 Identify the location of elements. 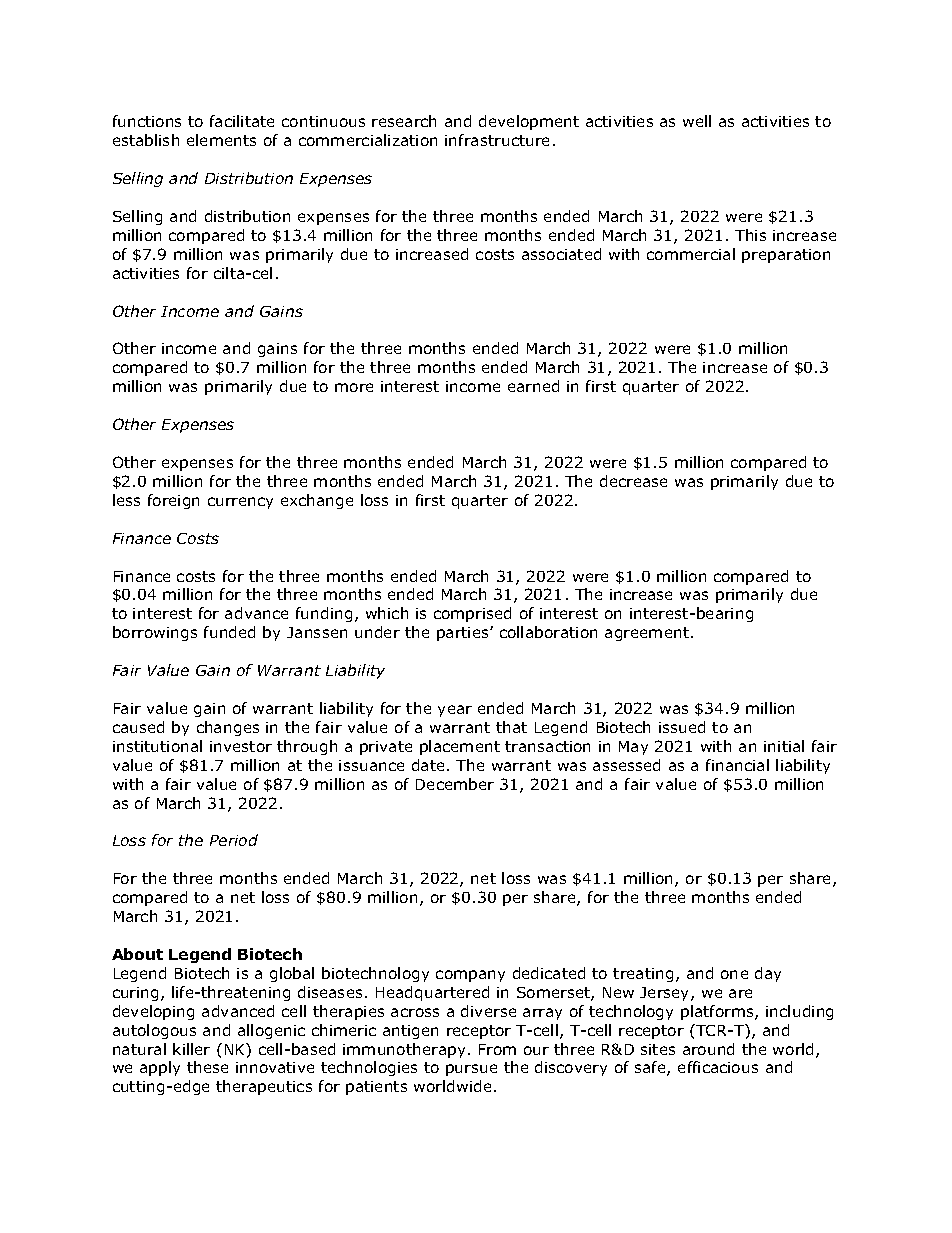
(221, 140).
